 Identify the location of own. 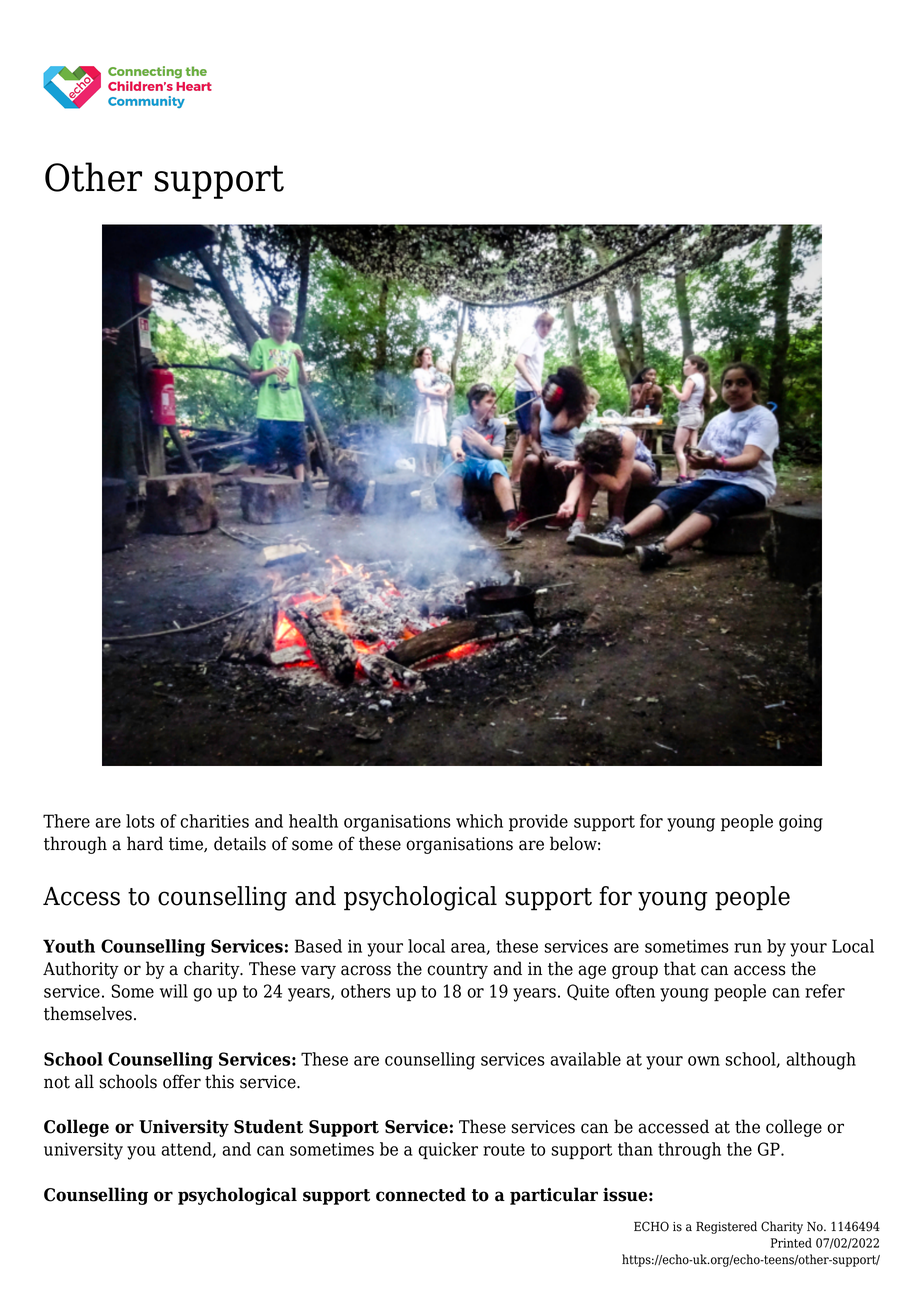
(704, 1061).
